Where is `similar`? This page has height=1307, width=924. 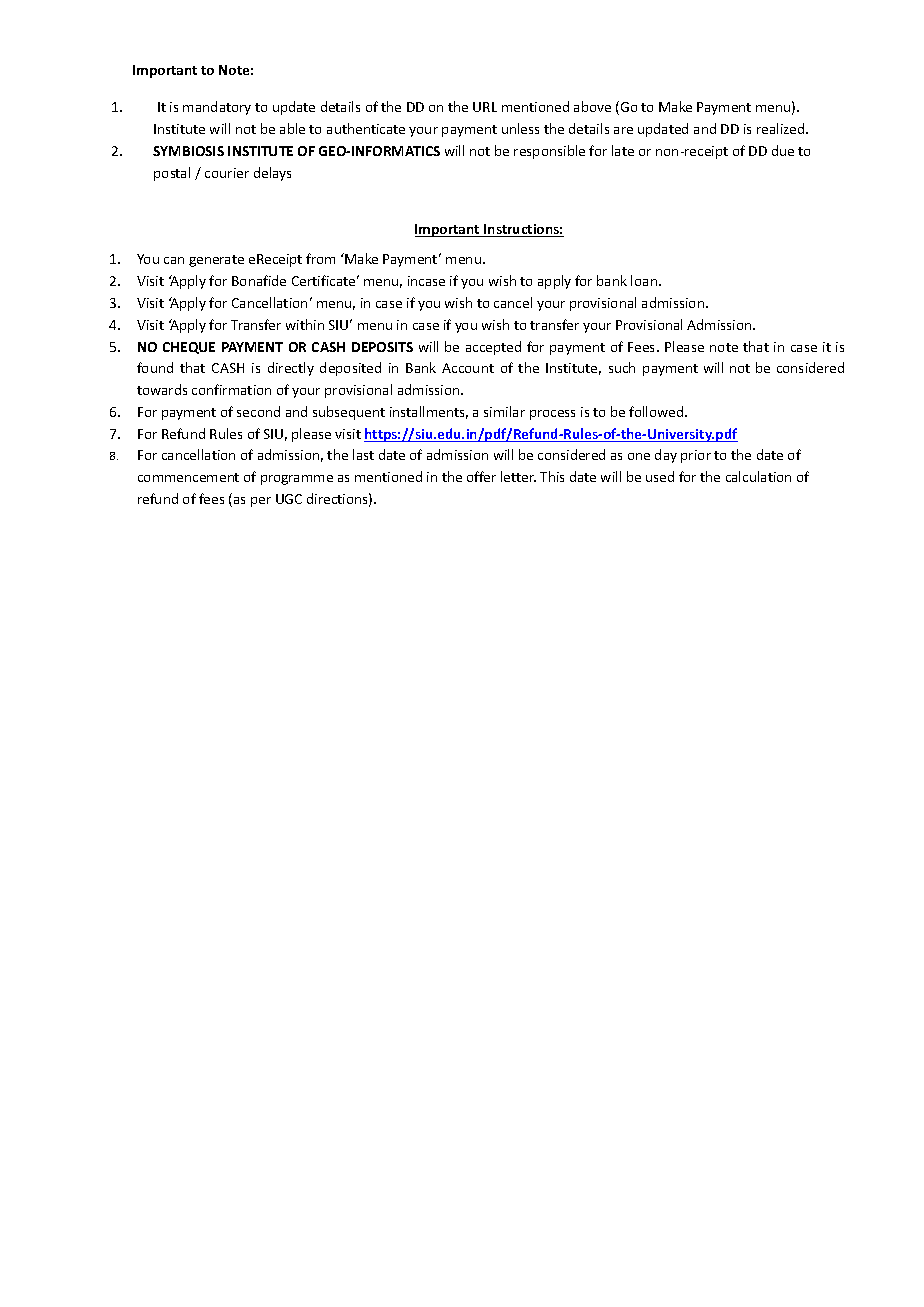
similar is located at coordinates (504, 411).
